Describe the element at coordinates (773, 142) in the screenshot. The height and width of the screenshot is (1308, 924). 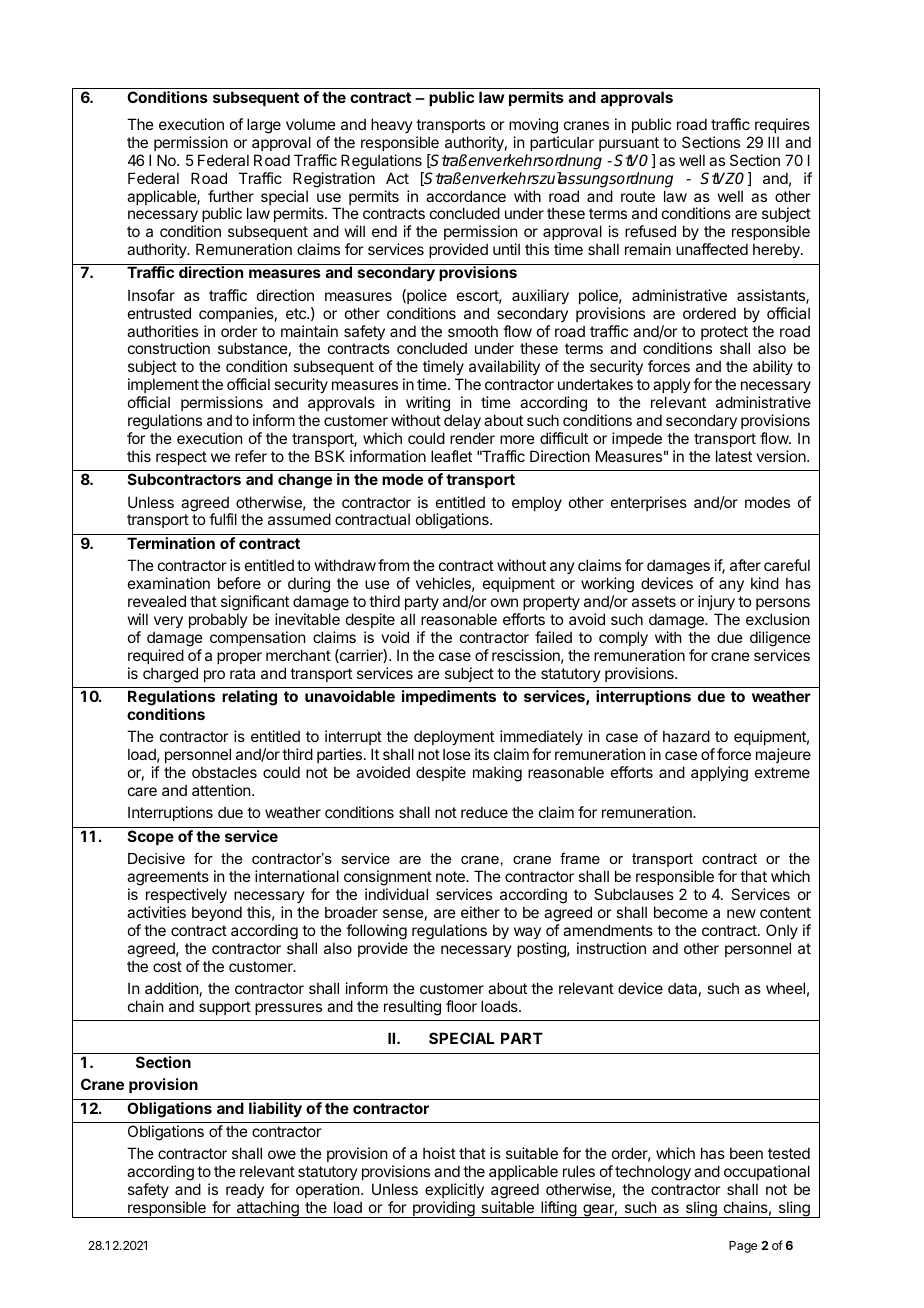
I see `III` at that location.
